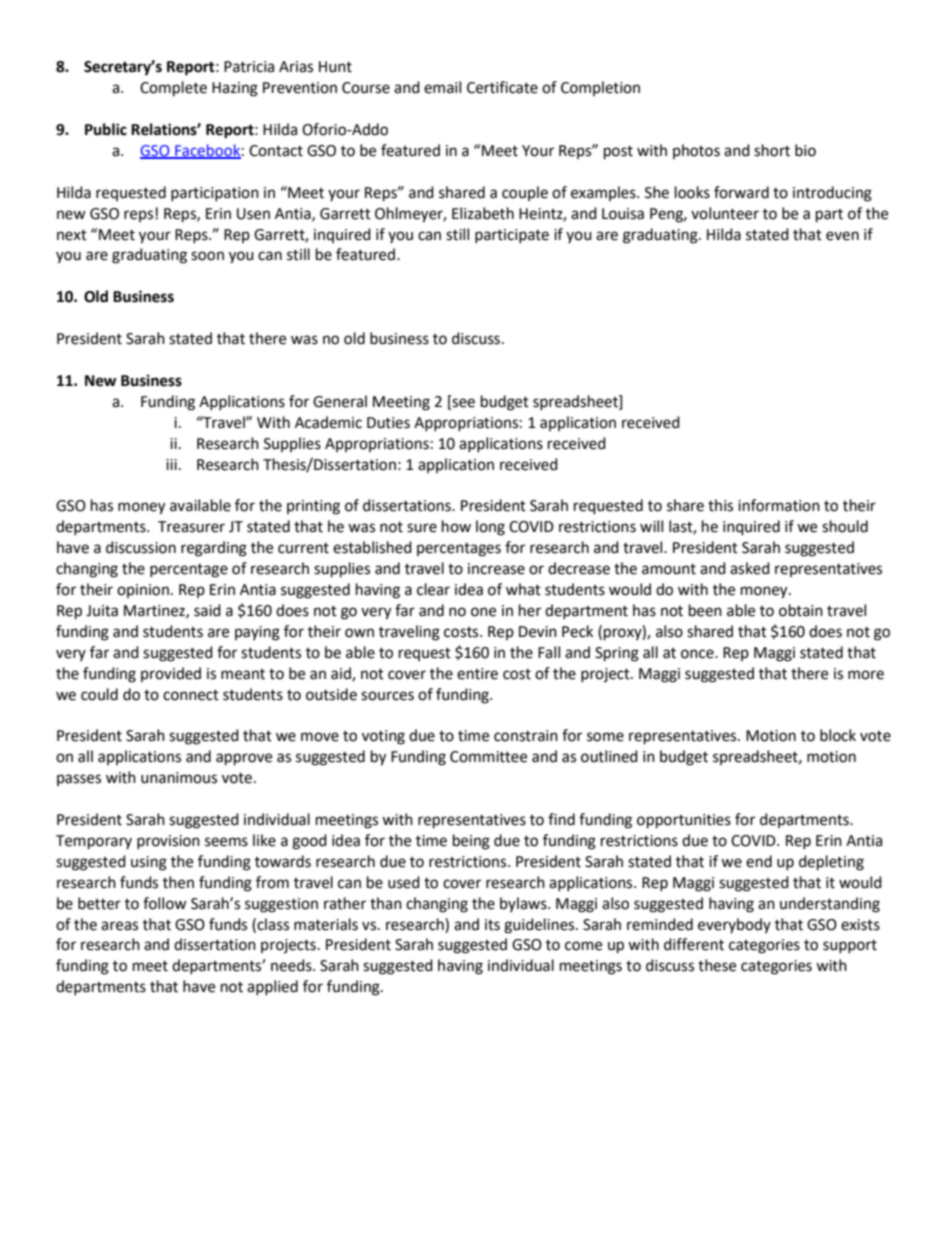 This screenshot has height=1233, width=952. I want to click on information, so click(779, 505).
